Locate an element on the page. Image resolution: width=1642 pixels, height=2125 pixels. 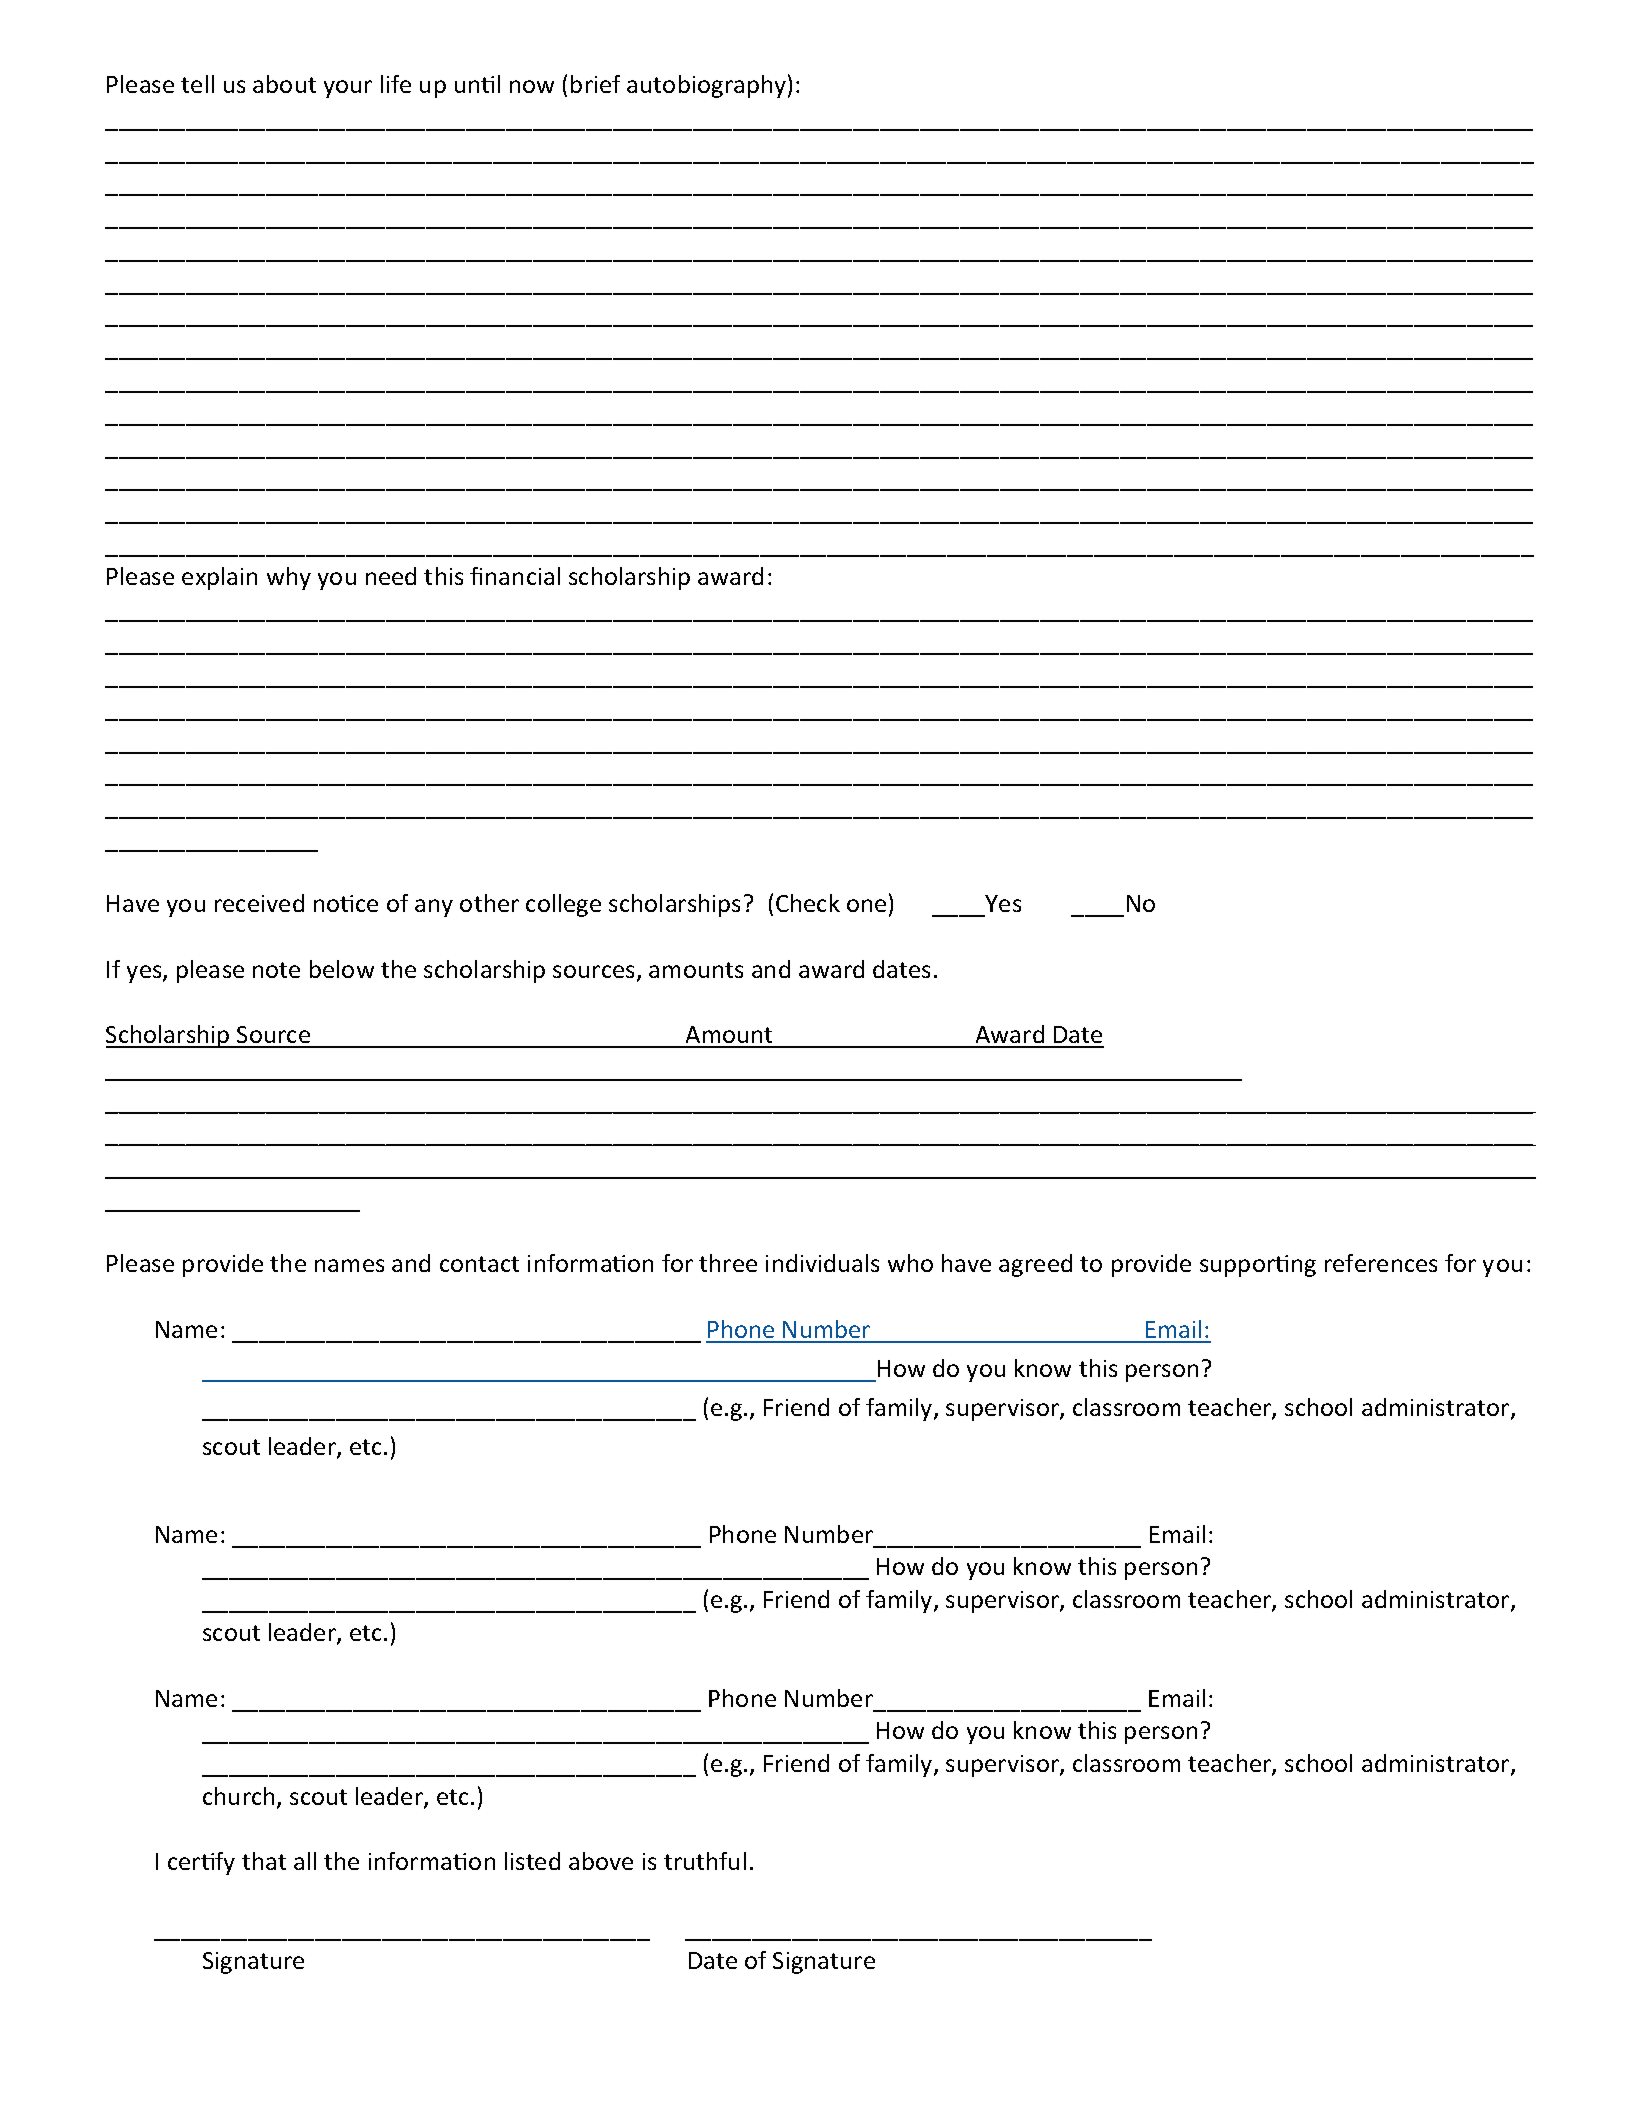
above is located at coordinates (601, 1861).
